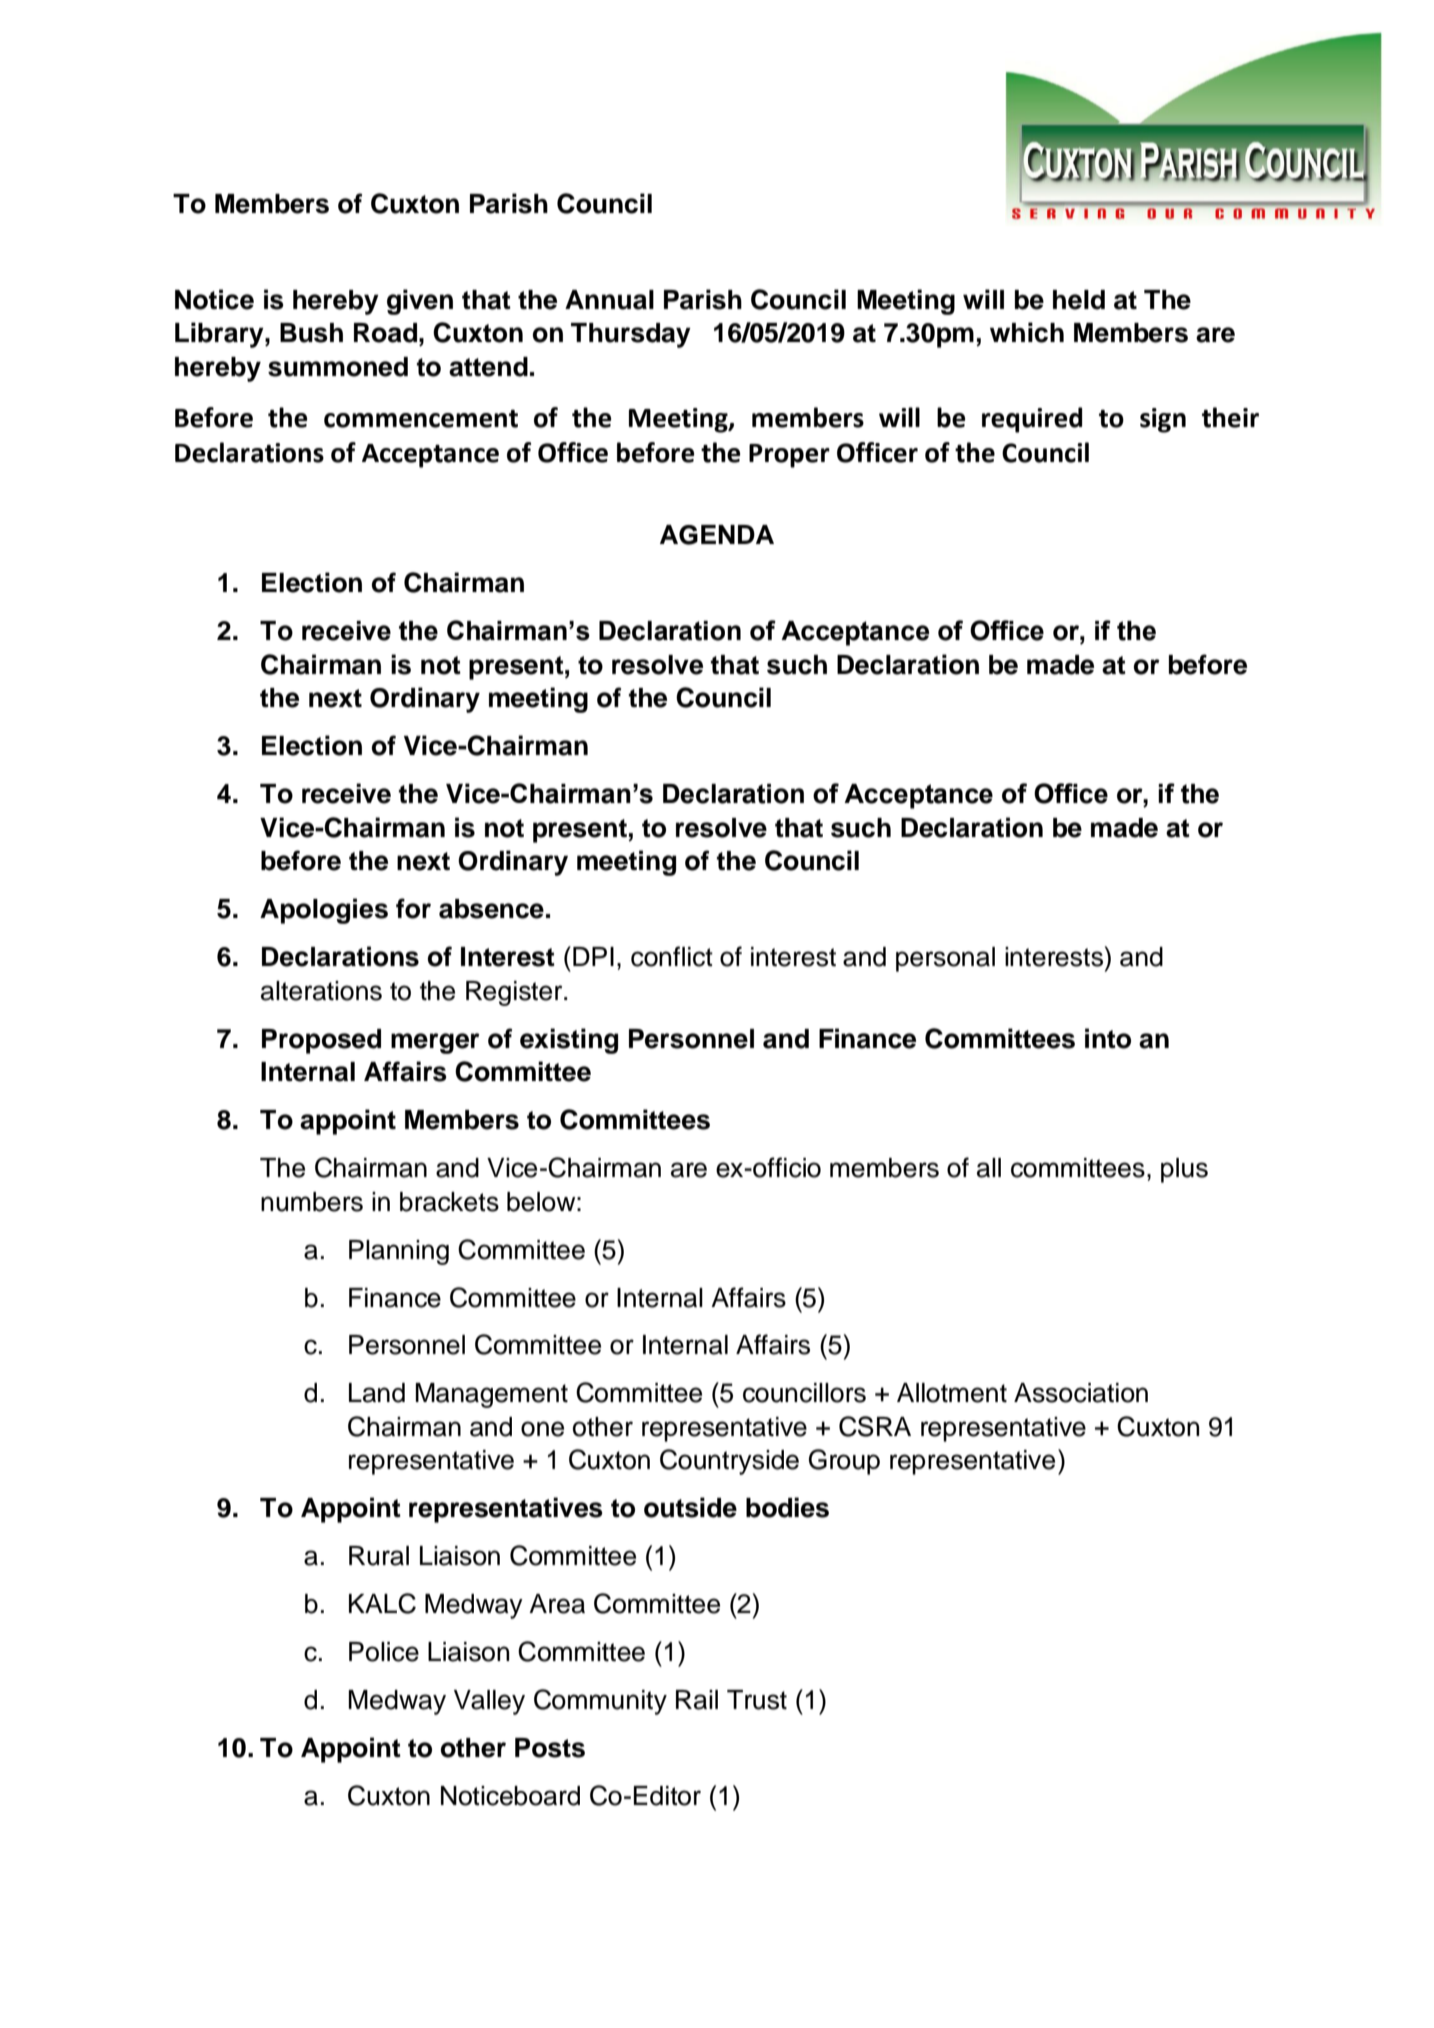  Describe the element at coordinates (489, 1702) in the screenshot. I see `Valley` at that location.
